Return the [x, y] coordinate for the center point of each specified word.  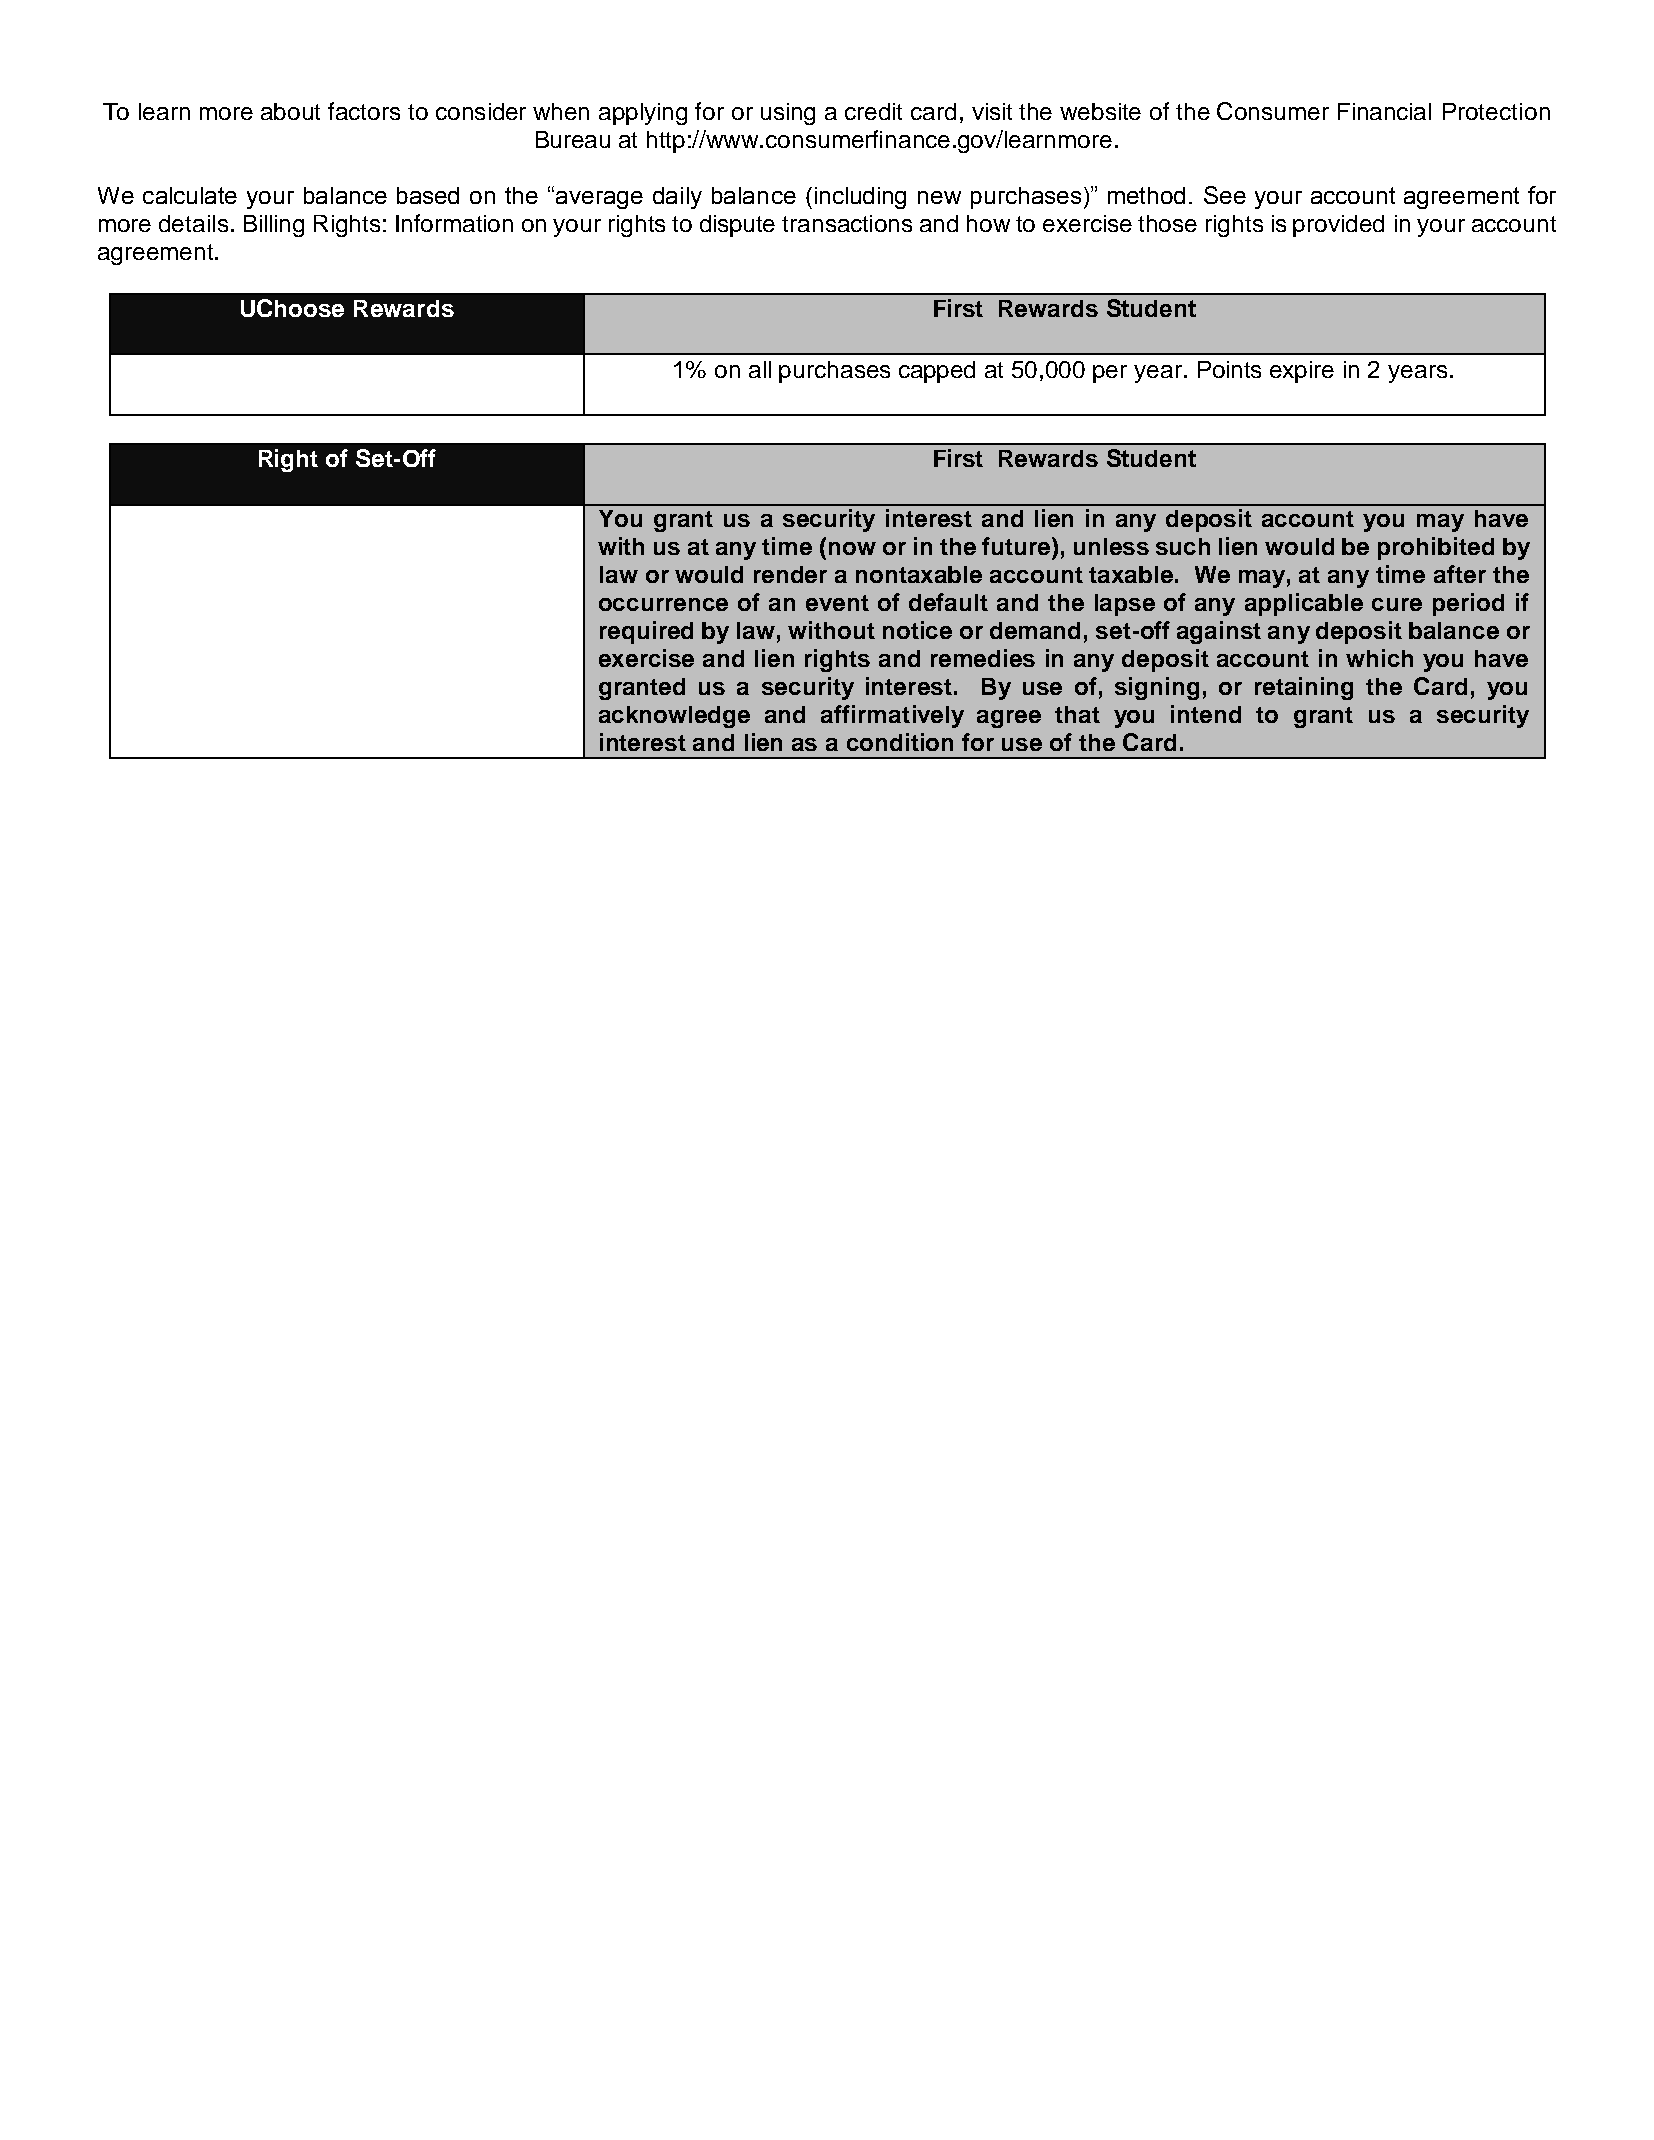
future [1017, 546]
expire [1302, 372]
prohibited [1436, 548]
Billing [274, 226]
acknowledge [674, 717]
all [760, 369]
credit [873, 111]
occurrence [663, 604]
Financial [1384, 111]
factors [364, 111]
